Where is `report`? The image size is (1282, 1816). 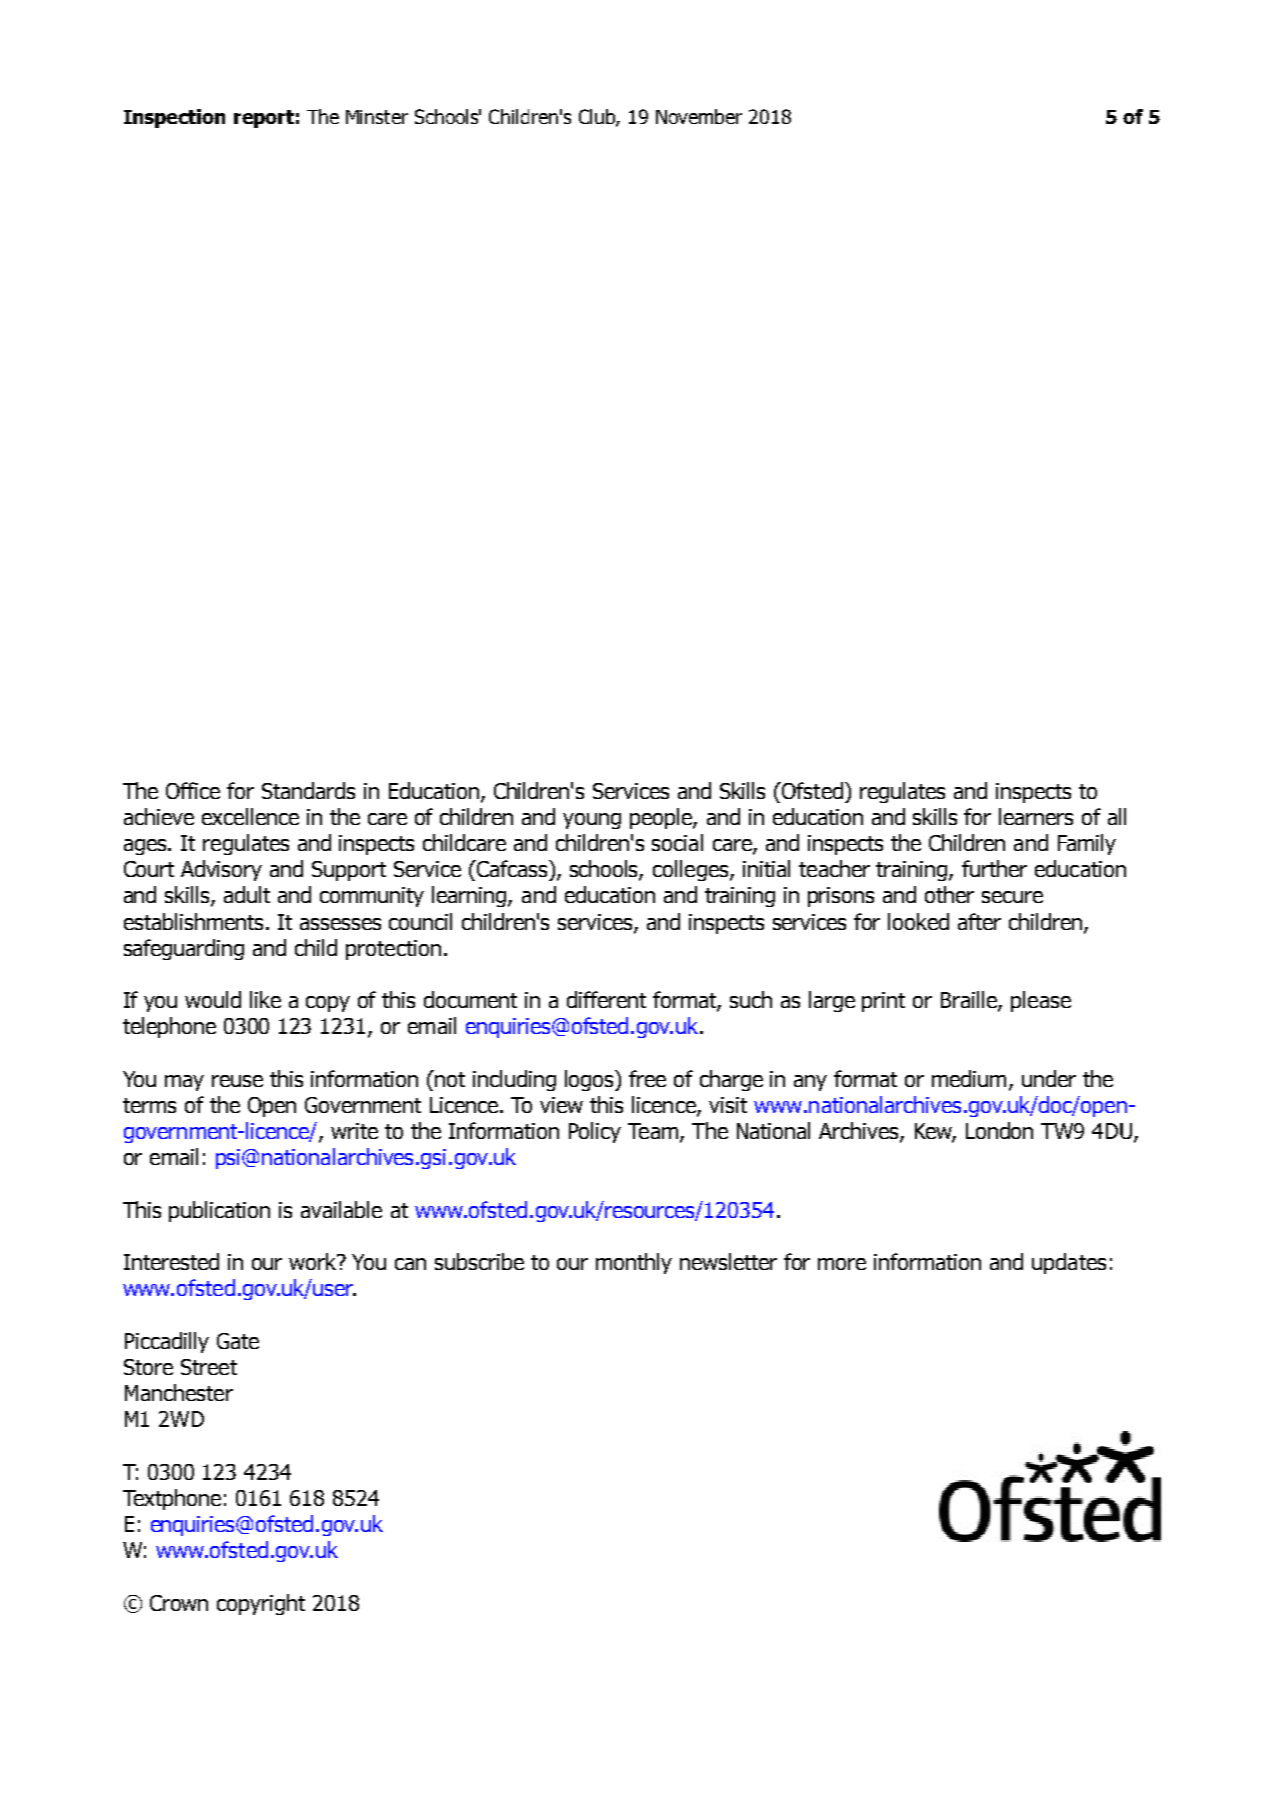 report is located at coordinates (264, 119).
